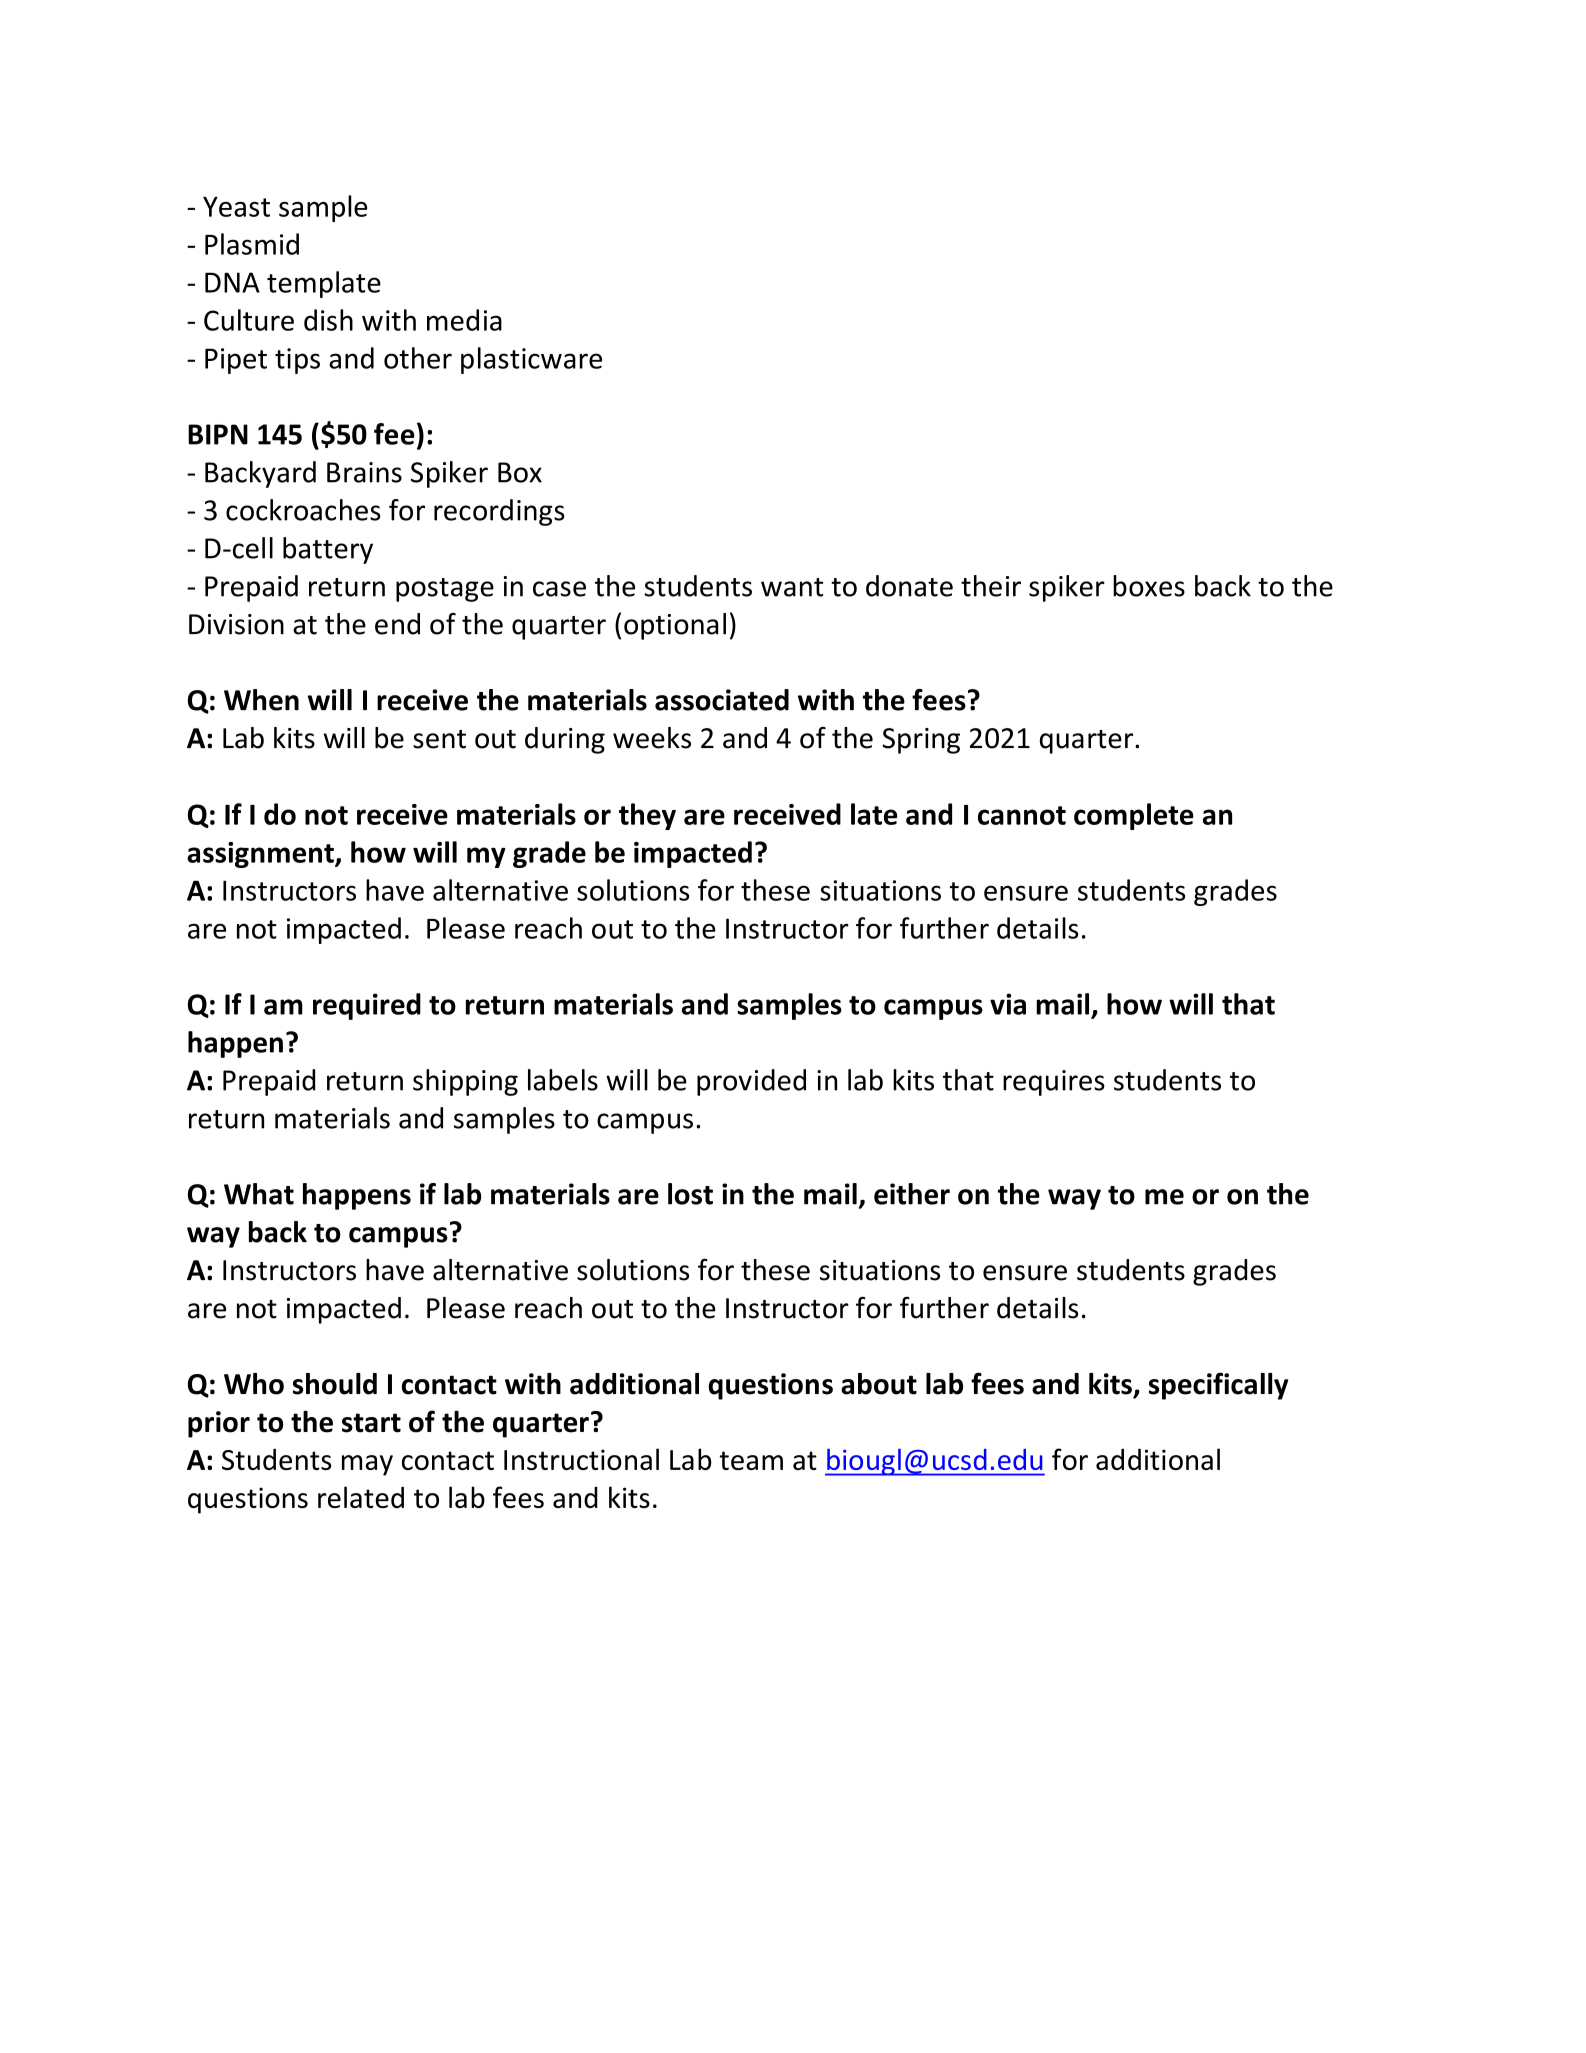 This page has height=2053, width=1586. Describe the element at coordinates (792, 587) in the page. I see `want` at that location.
